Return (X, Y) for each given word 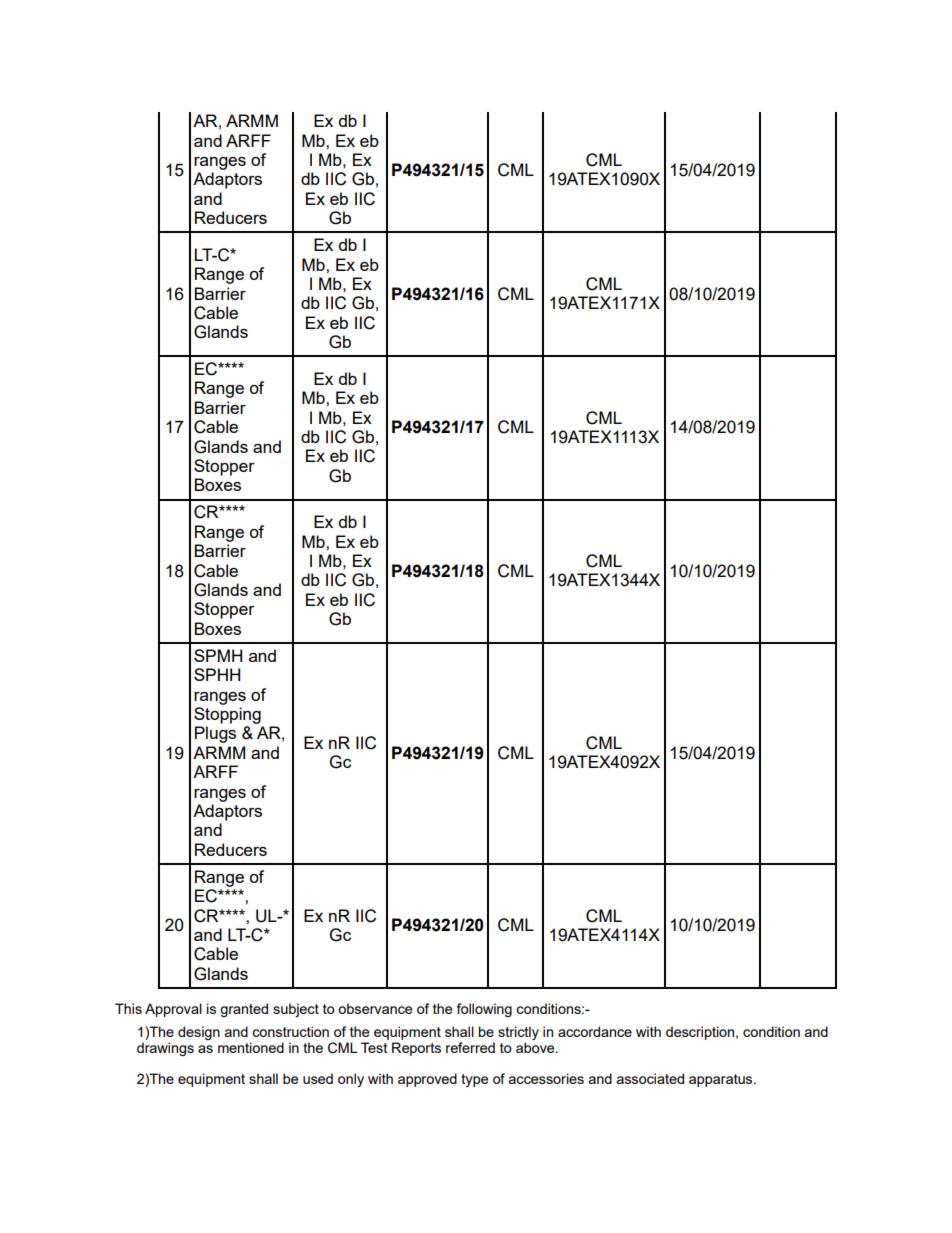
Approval (173, 1010)
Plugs (215, 734)
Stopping (227, 715)
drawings (165, 1049)
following (484, 1010)
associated (650, 1078)
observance (375, 1008)
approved (427, 1080)
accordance (595, 1031)
